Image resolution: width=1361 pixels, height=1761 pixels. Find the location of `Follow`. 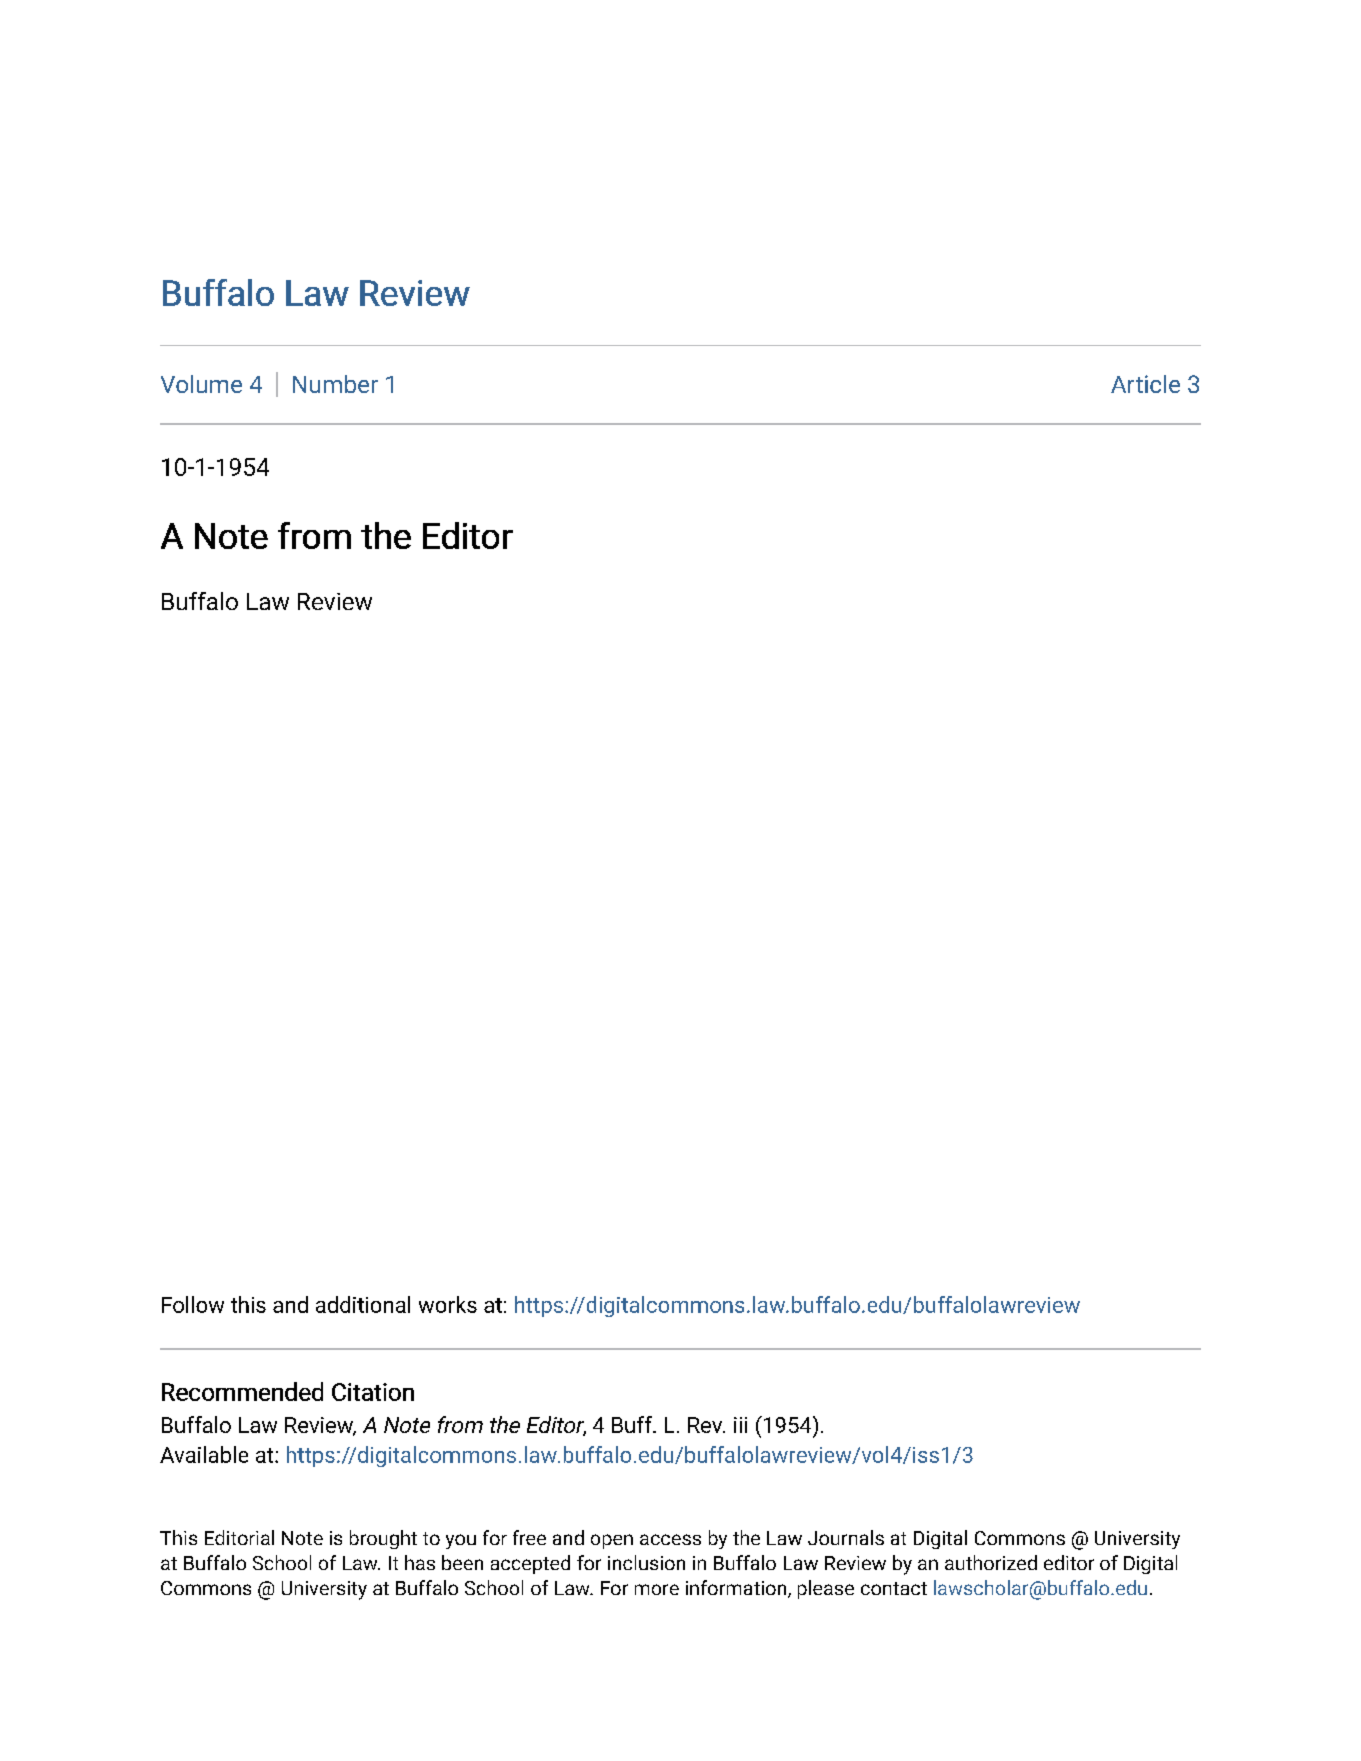

Follow is located at coordinates (193, 1304).
